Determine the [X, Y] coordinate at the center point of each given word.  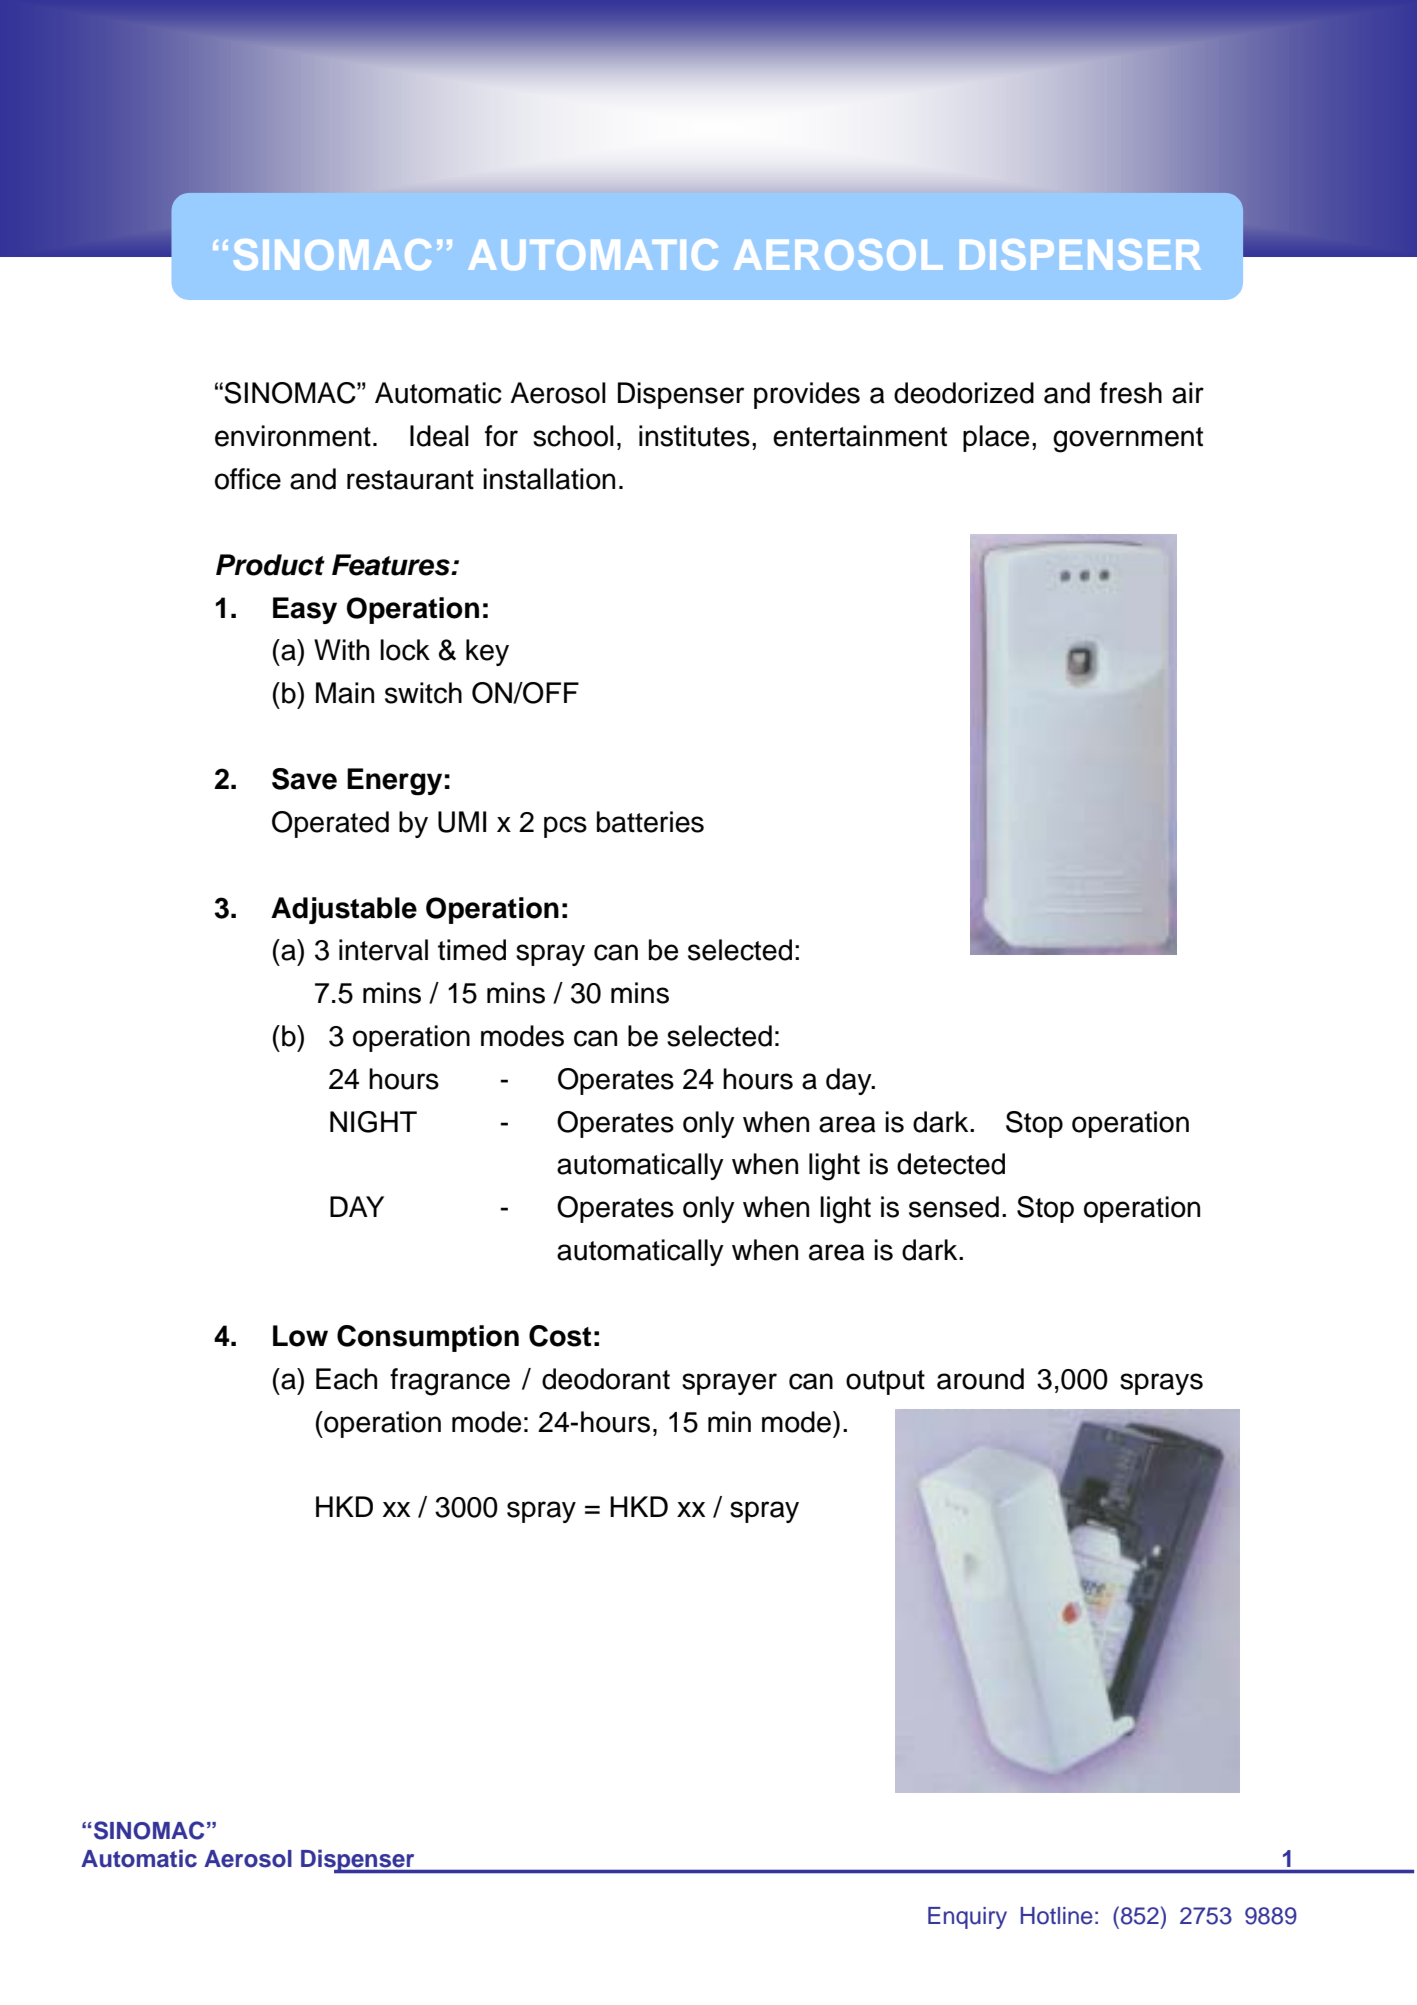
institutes [694, 436]
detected [951, 1164]
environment [293, 436]
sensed [954, 1207]
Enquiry [967, 1918]
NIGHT [373, 1122]
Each [346, 1379]
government [1128, 440]
